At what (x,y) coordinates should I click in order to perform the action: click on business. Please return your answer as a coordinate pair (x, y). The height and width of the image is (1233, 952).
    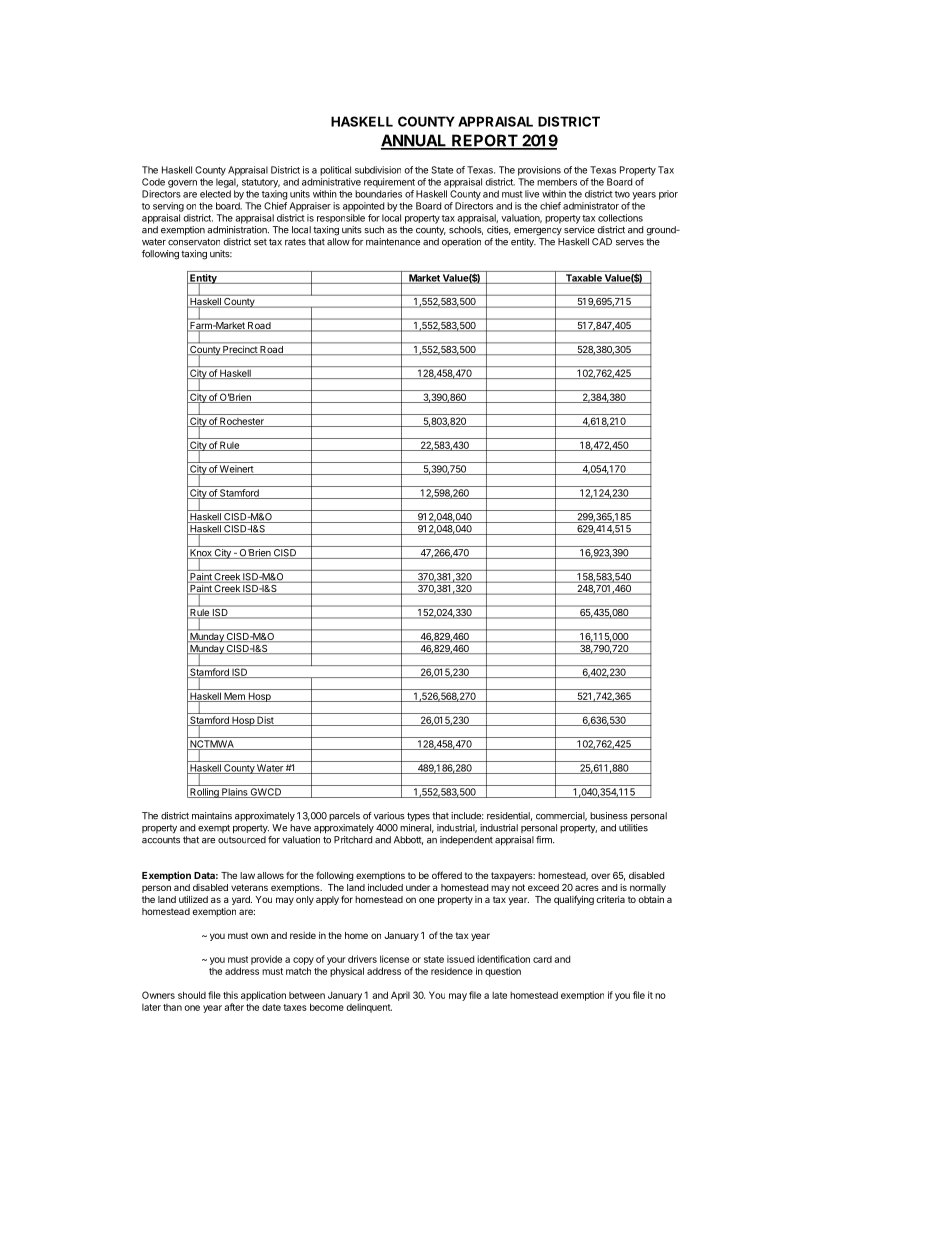
    Looking at the image, I should click on (609, 816).
